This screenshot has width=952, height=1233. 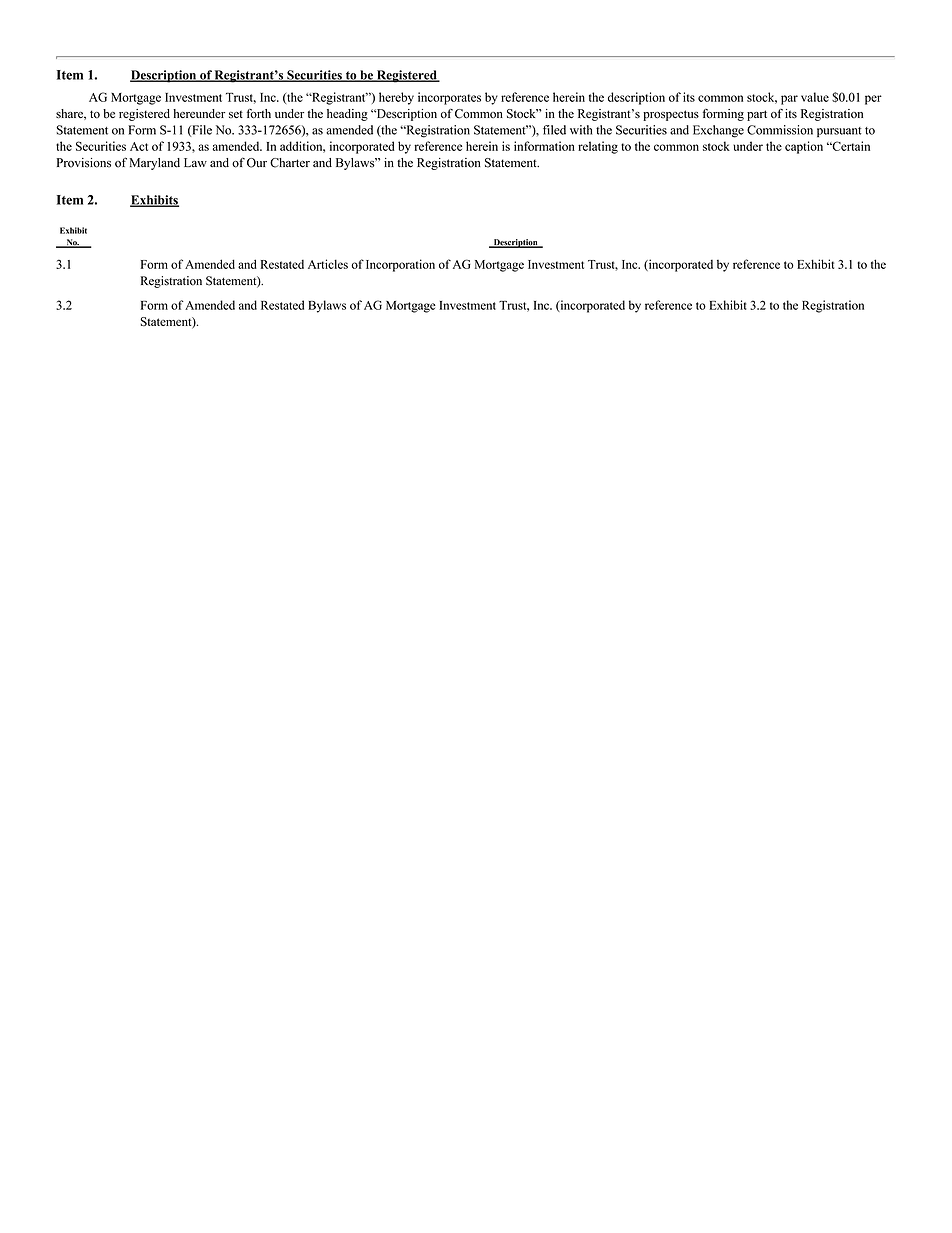 I want to click on Maryland, so click(x=154, y=164).
